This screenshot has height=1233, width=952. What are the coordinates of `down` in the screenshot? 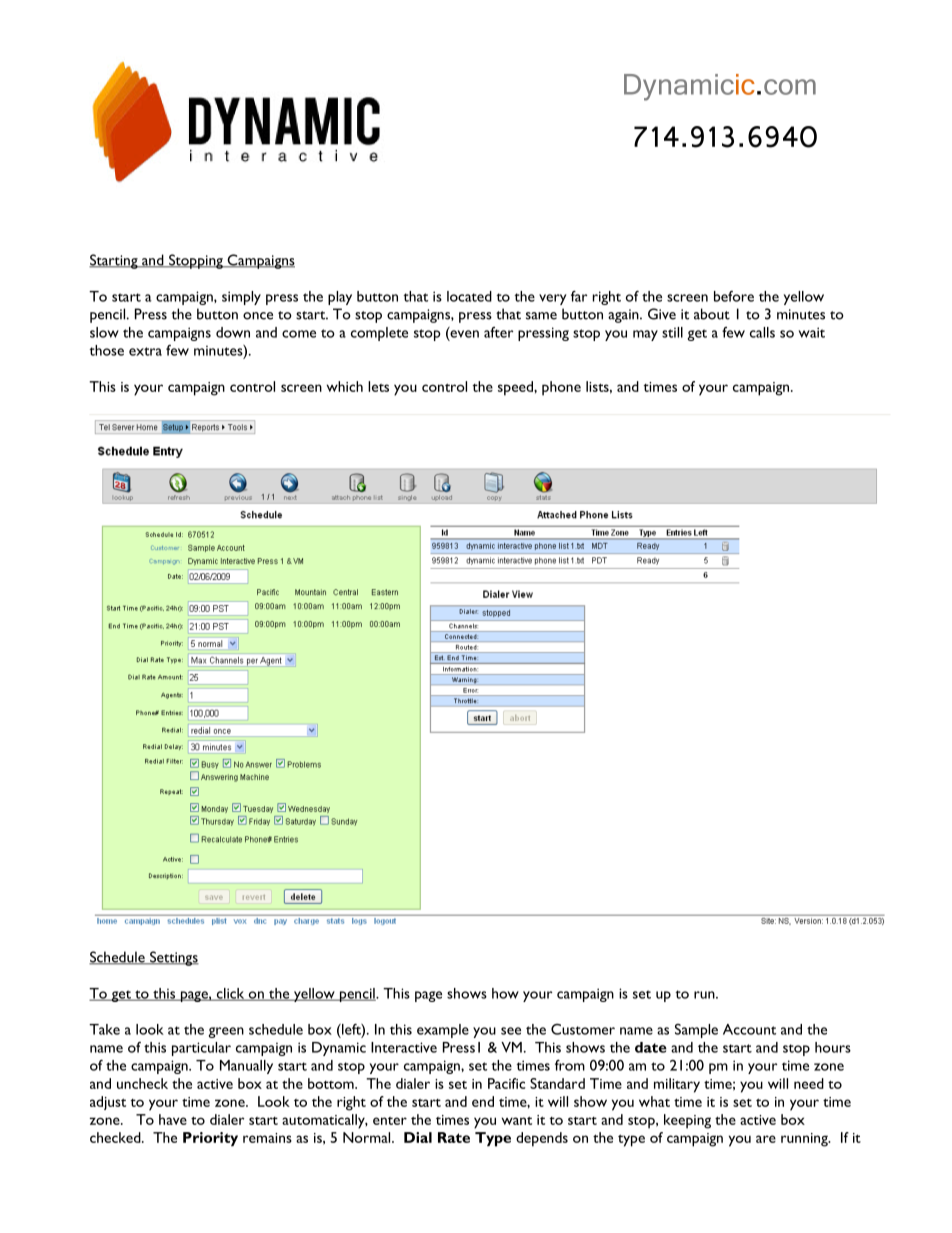 It's located at (233, 332).
